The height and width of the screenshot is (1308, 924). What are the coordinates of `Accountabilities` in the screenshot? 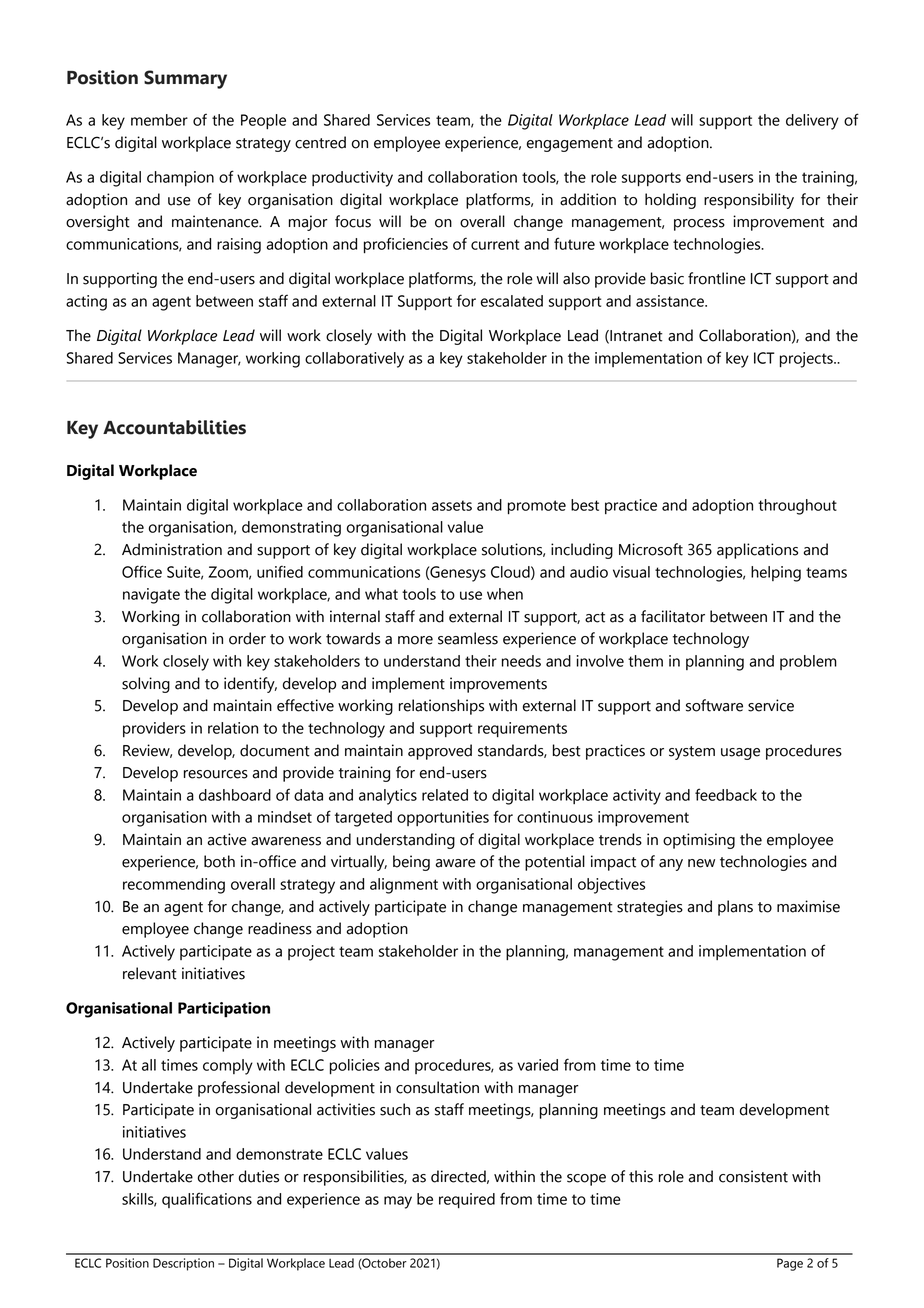 It's located at (174, 427).
